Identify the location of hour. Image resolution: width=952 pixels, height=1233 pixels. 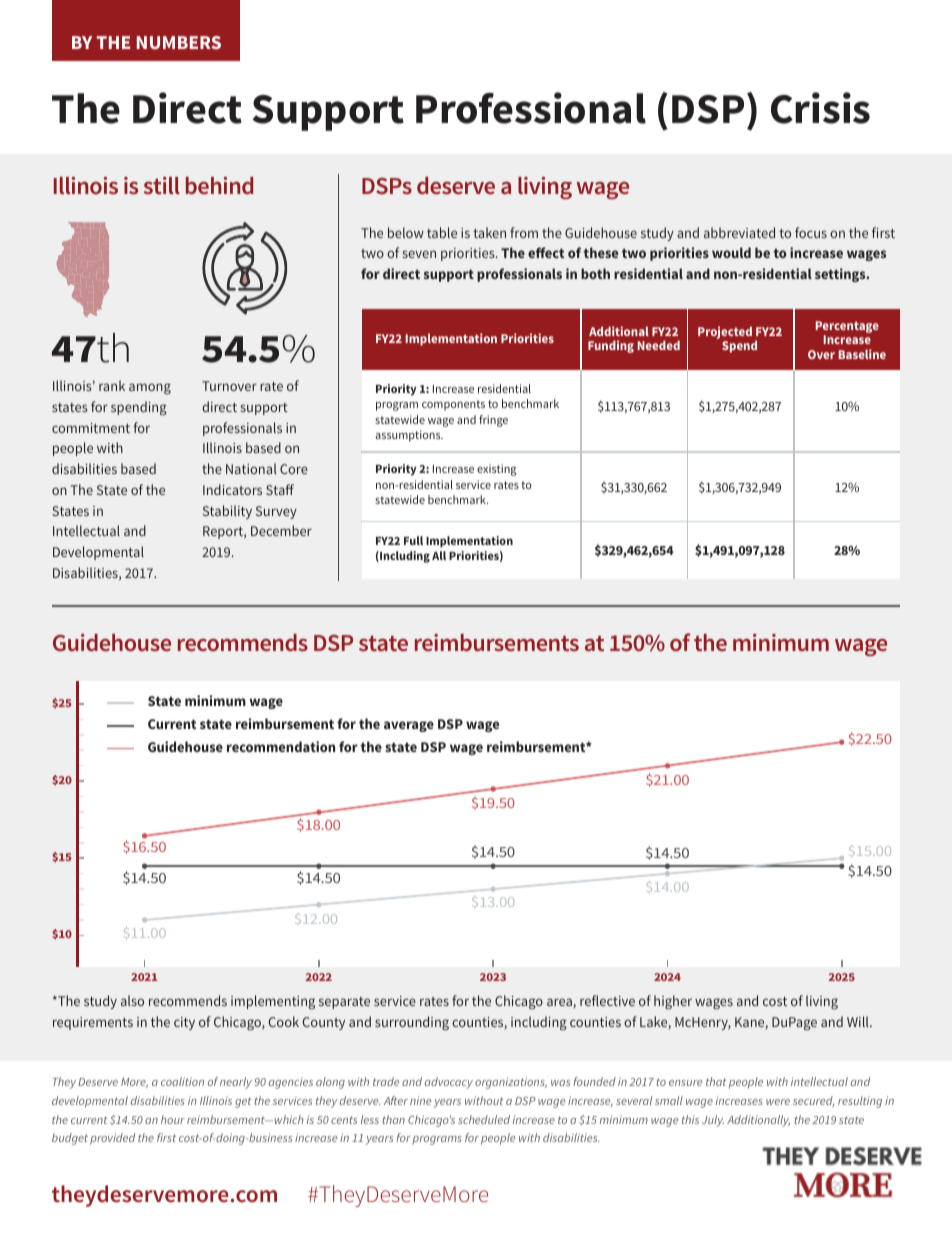
(173, 1119).
